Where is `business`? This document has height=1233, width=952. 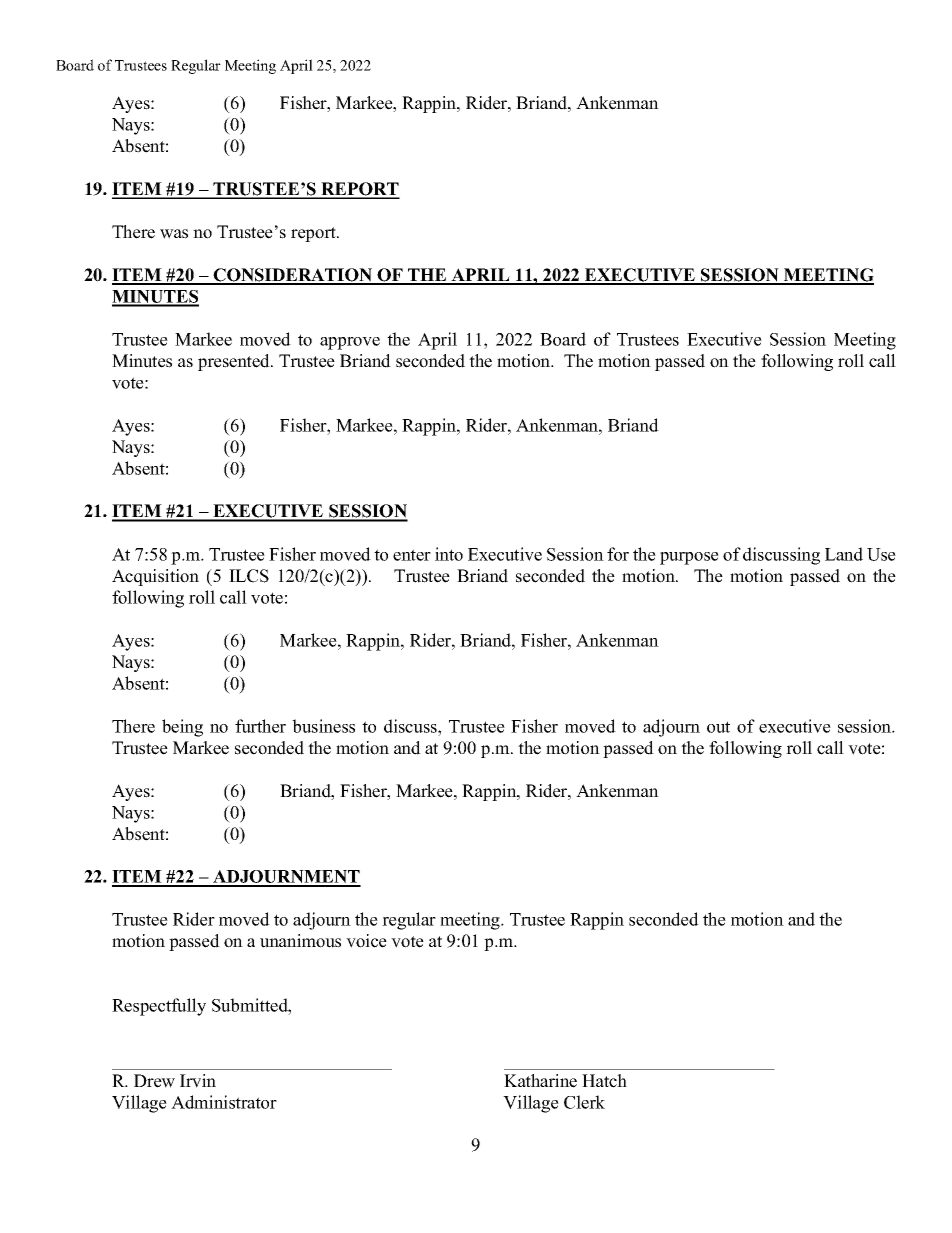 business is located at coordinates (323, 726).
